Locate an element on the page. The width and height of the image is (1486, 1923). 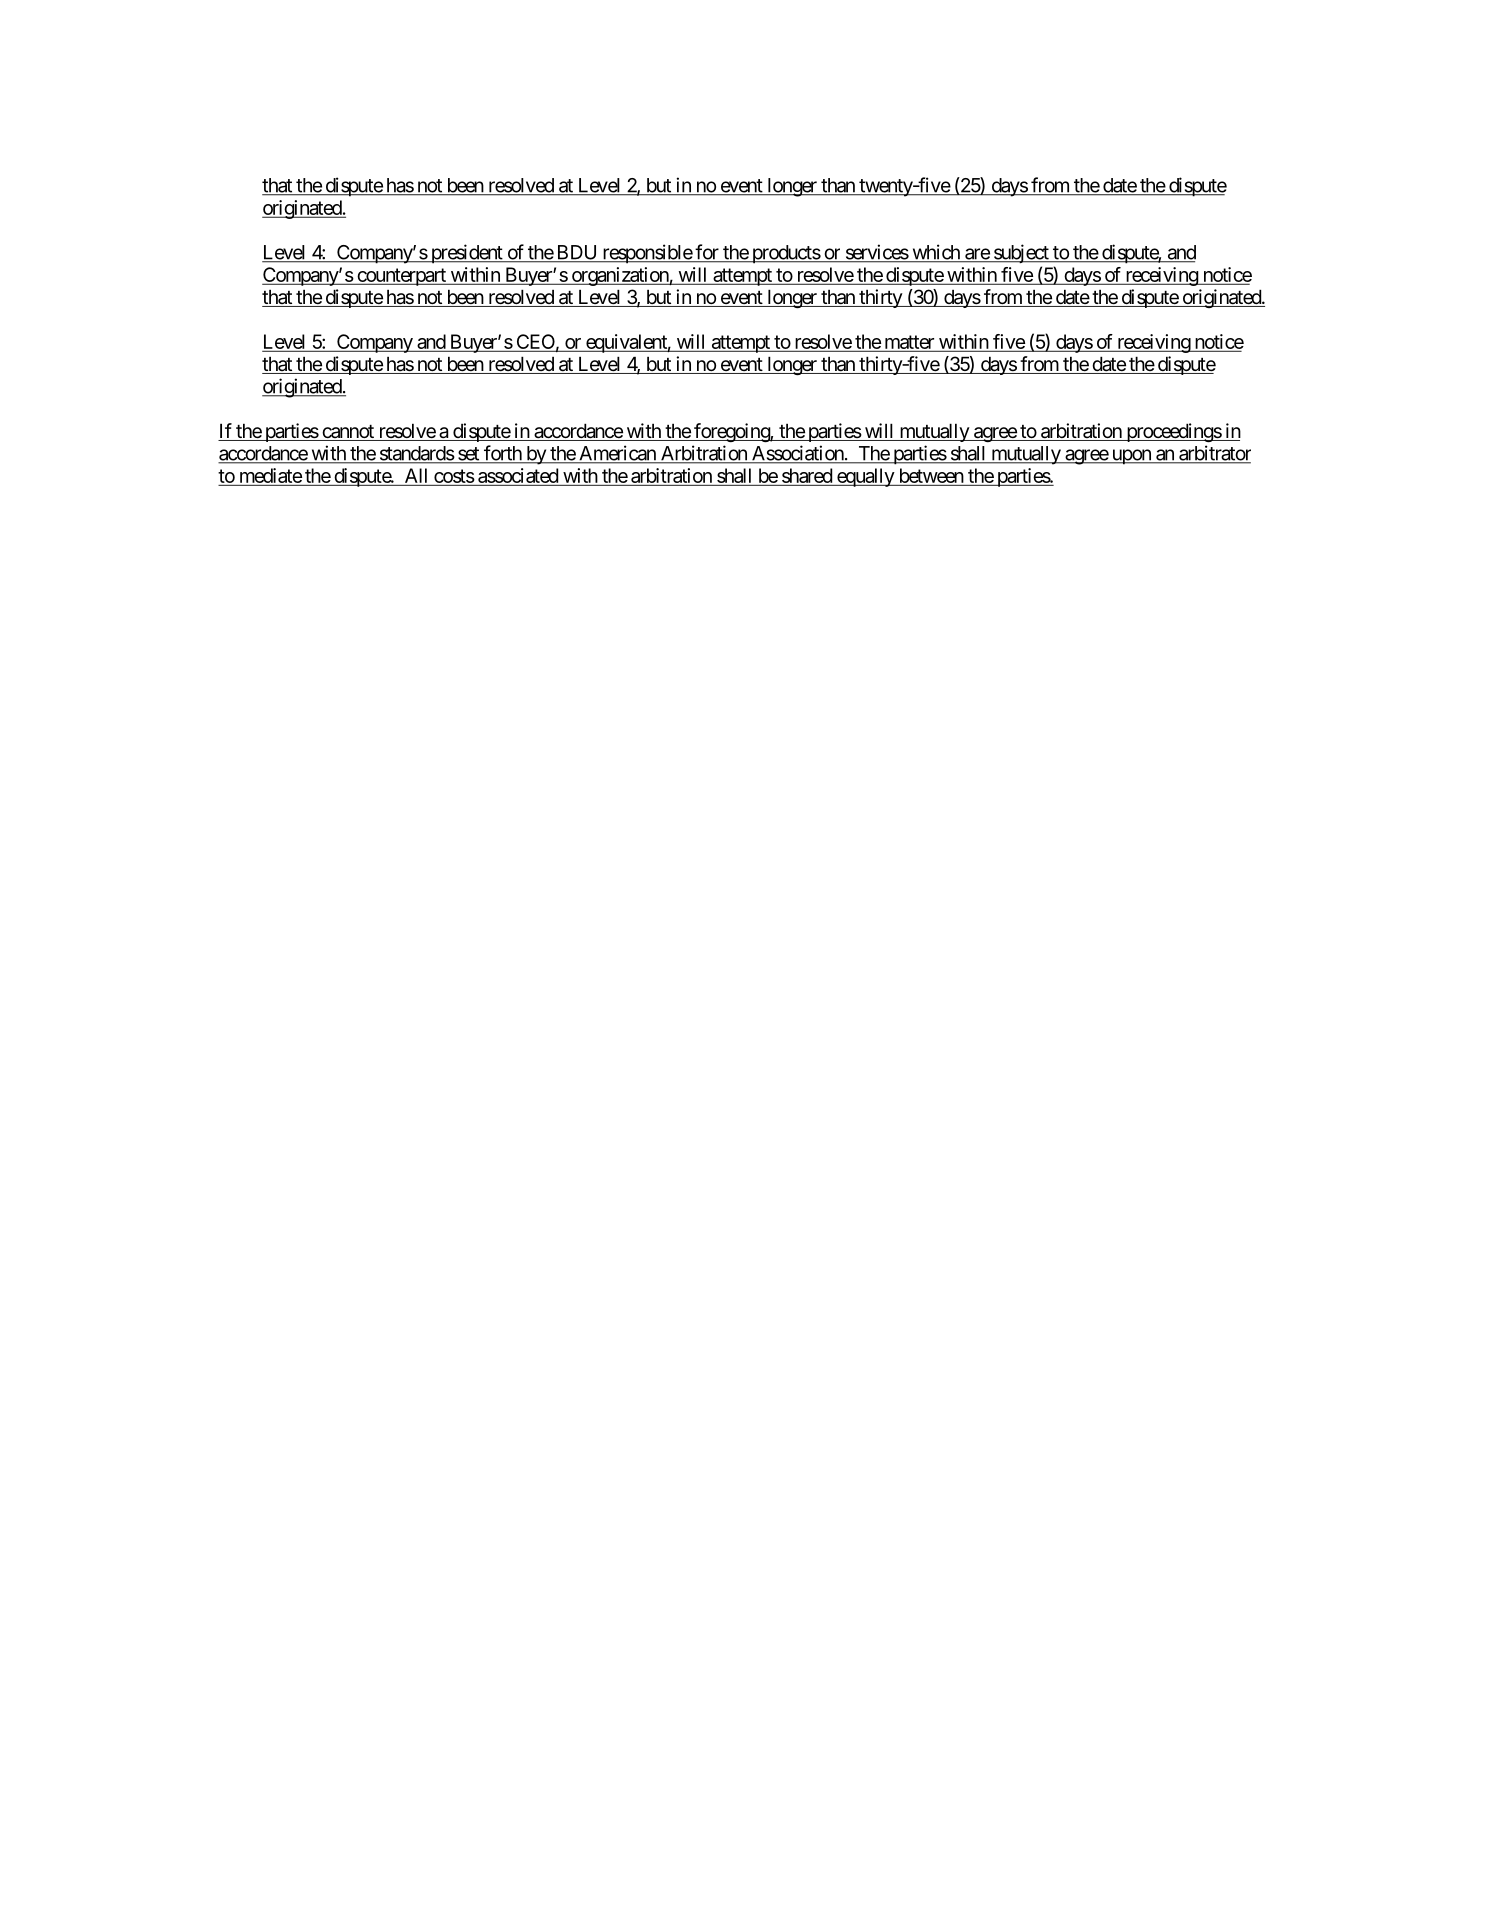
counterpart is located at coordinates (401, 277).
